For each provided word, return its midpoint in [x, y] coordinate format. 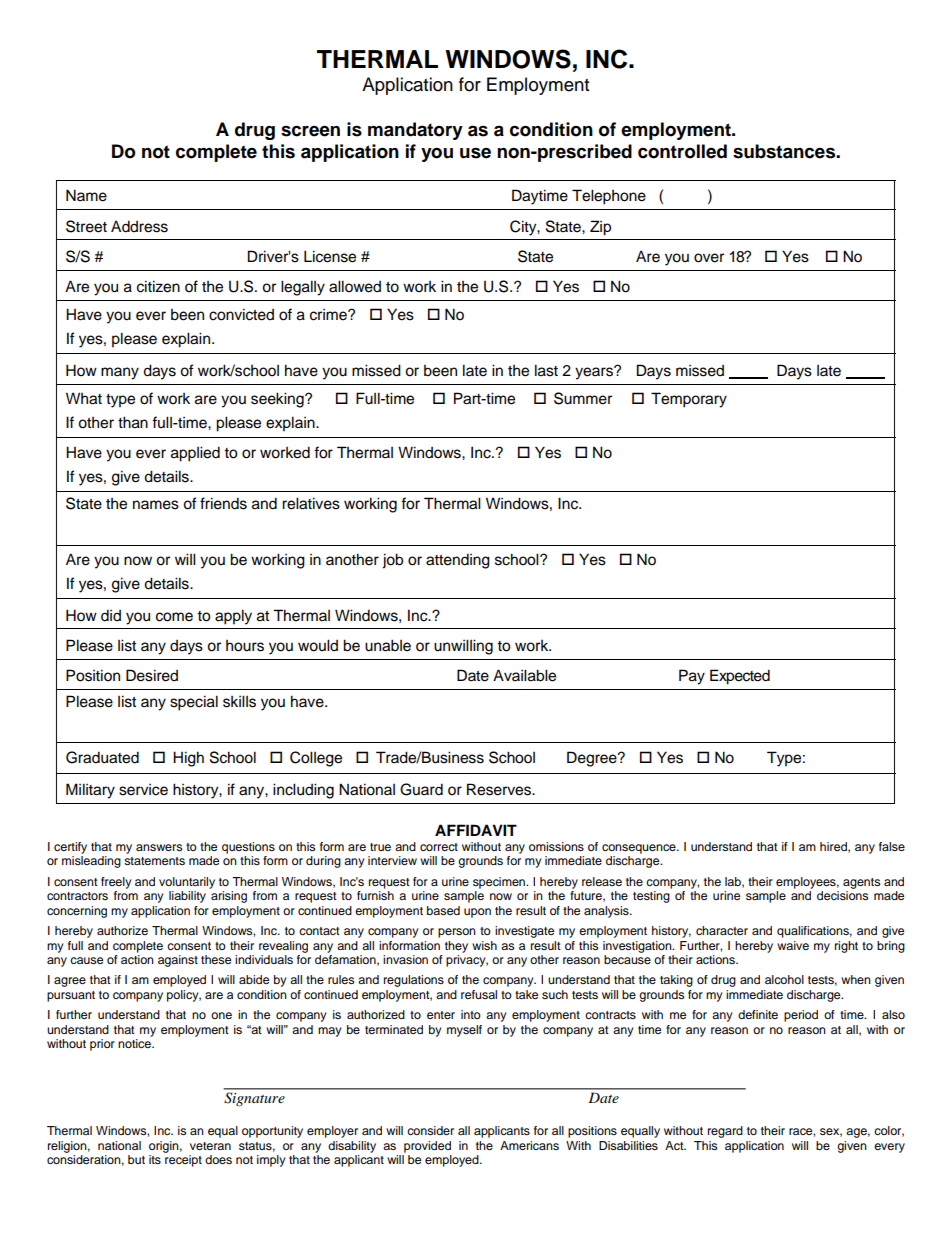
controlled [682, 151]
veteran [210, 1146]
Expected [740, 677]
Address [139, 226]
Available [524, 675]
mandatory [415, 131]
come [174, 617]
